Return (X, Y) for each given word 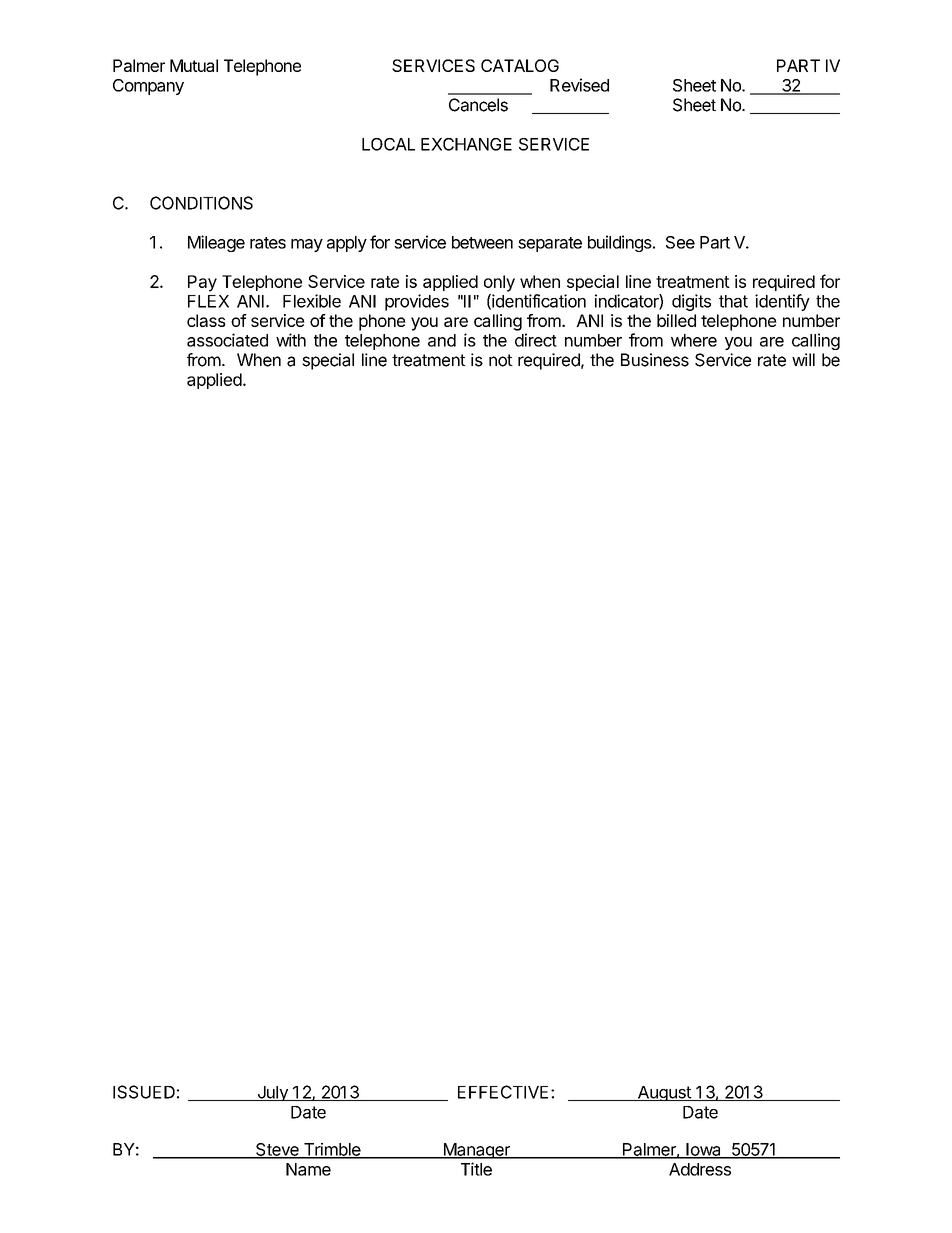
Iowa (703, 1150)
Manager (476, 1151)
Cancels (478, 105)
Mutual (194, 65)
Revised (579, 85)
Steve (277, 1150)
